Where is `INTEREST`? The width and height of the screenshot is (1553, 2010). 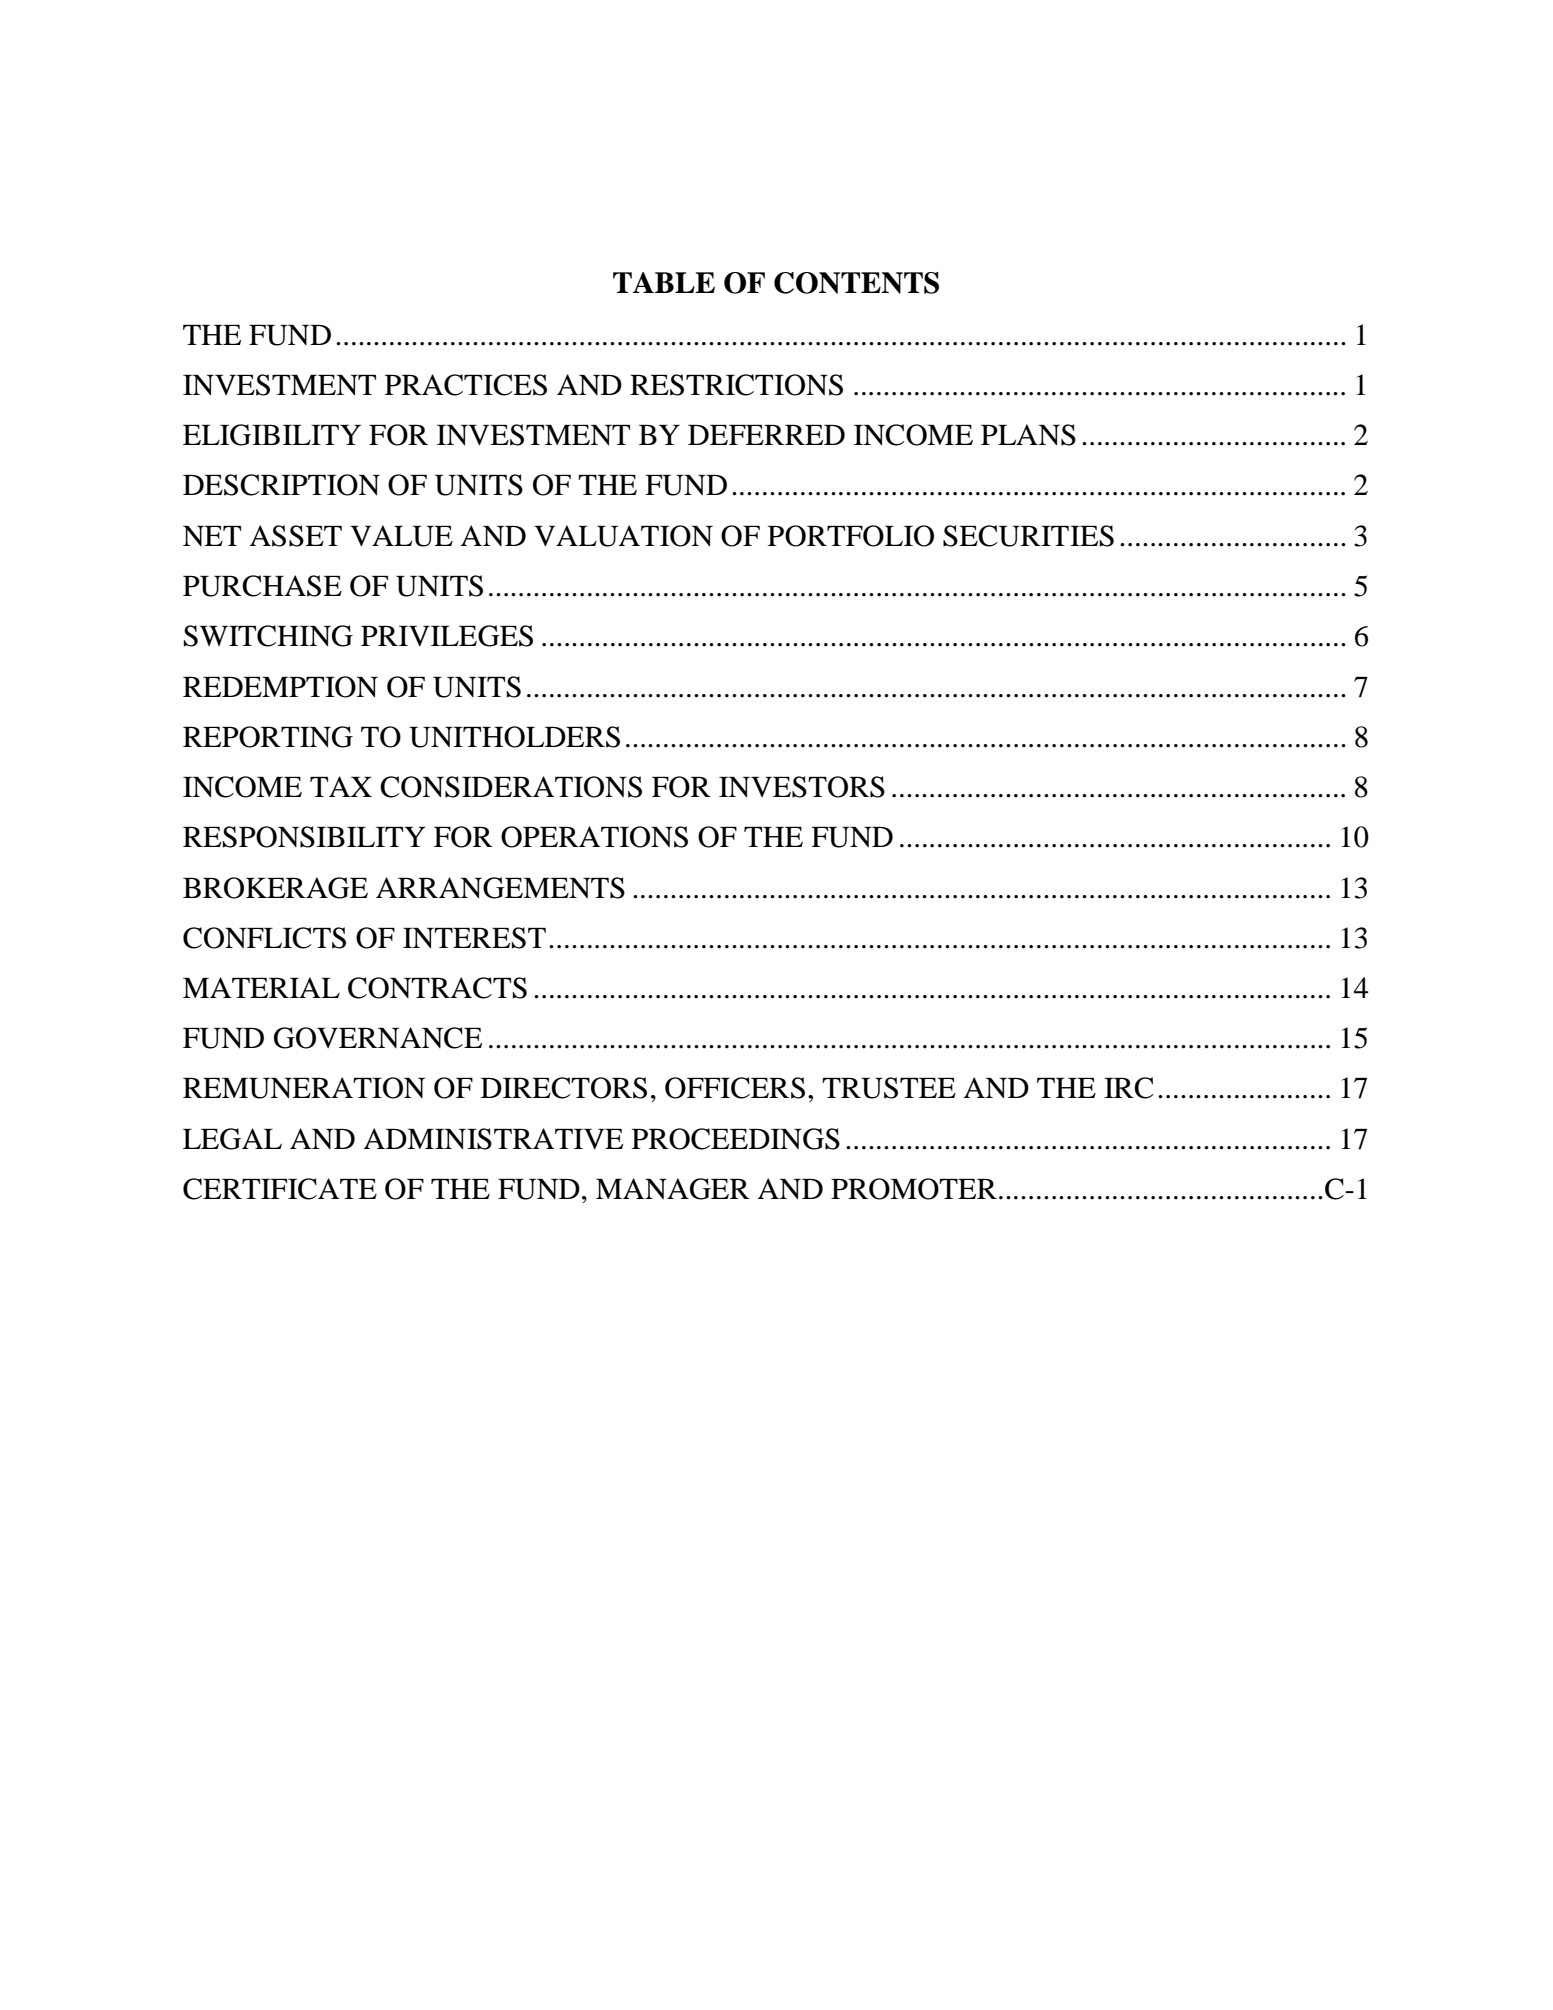 INTEREST is located at coordinates (474, 938).
